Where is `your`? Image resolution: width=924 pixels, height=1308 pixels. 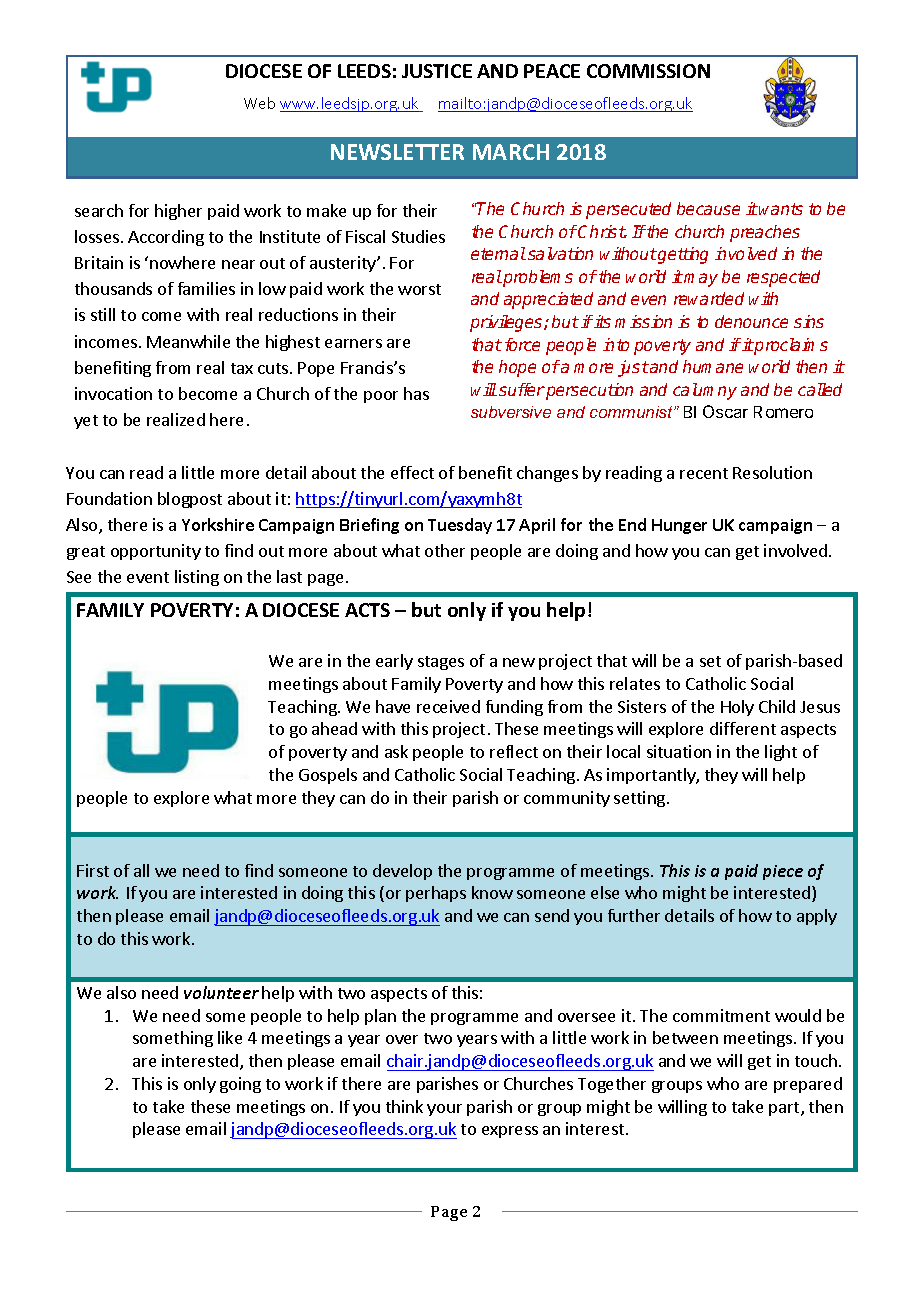 your is located at coordinates (444, 1110).
